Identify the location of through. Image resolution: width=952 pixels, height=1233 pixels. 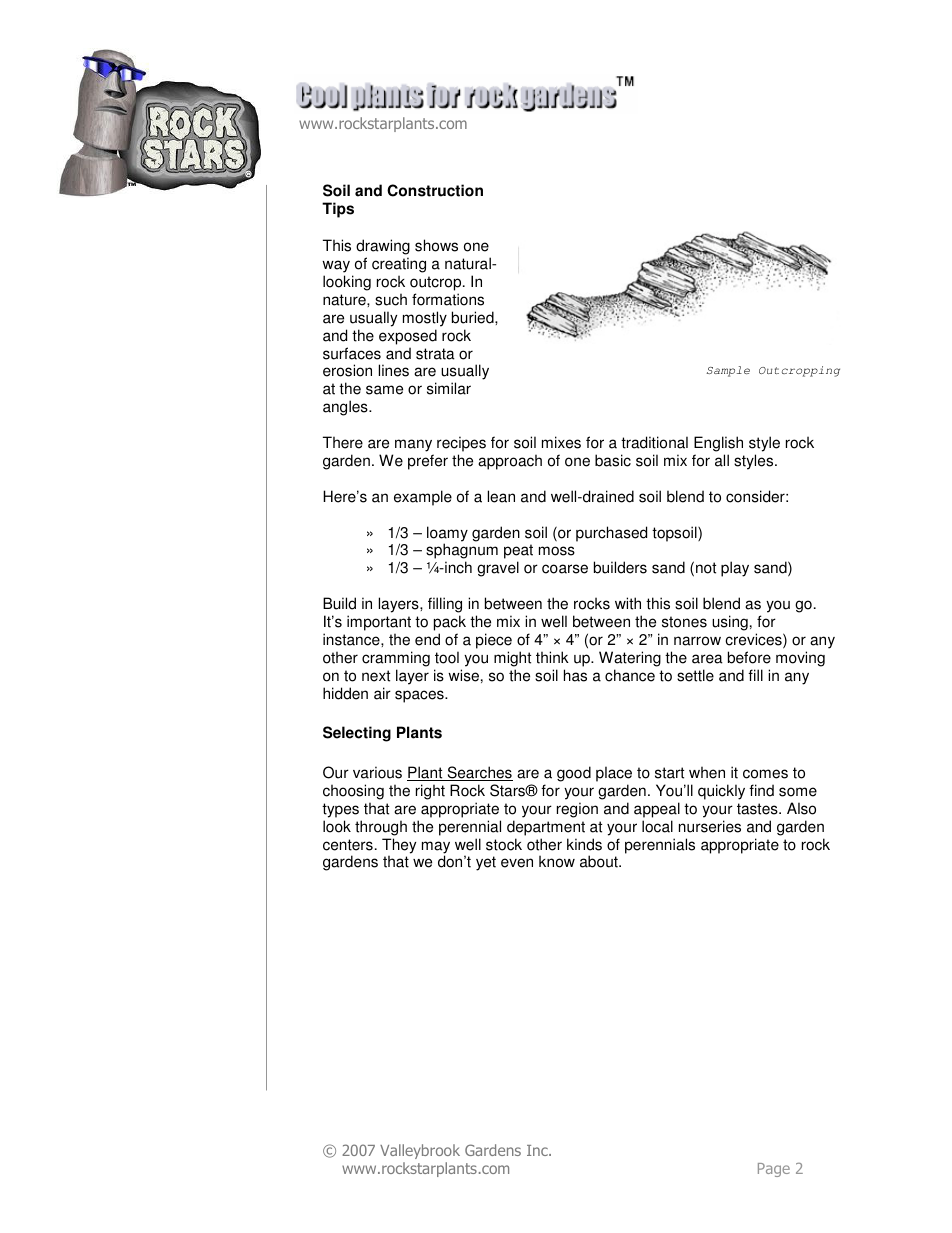
(381, 828).
